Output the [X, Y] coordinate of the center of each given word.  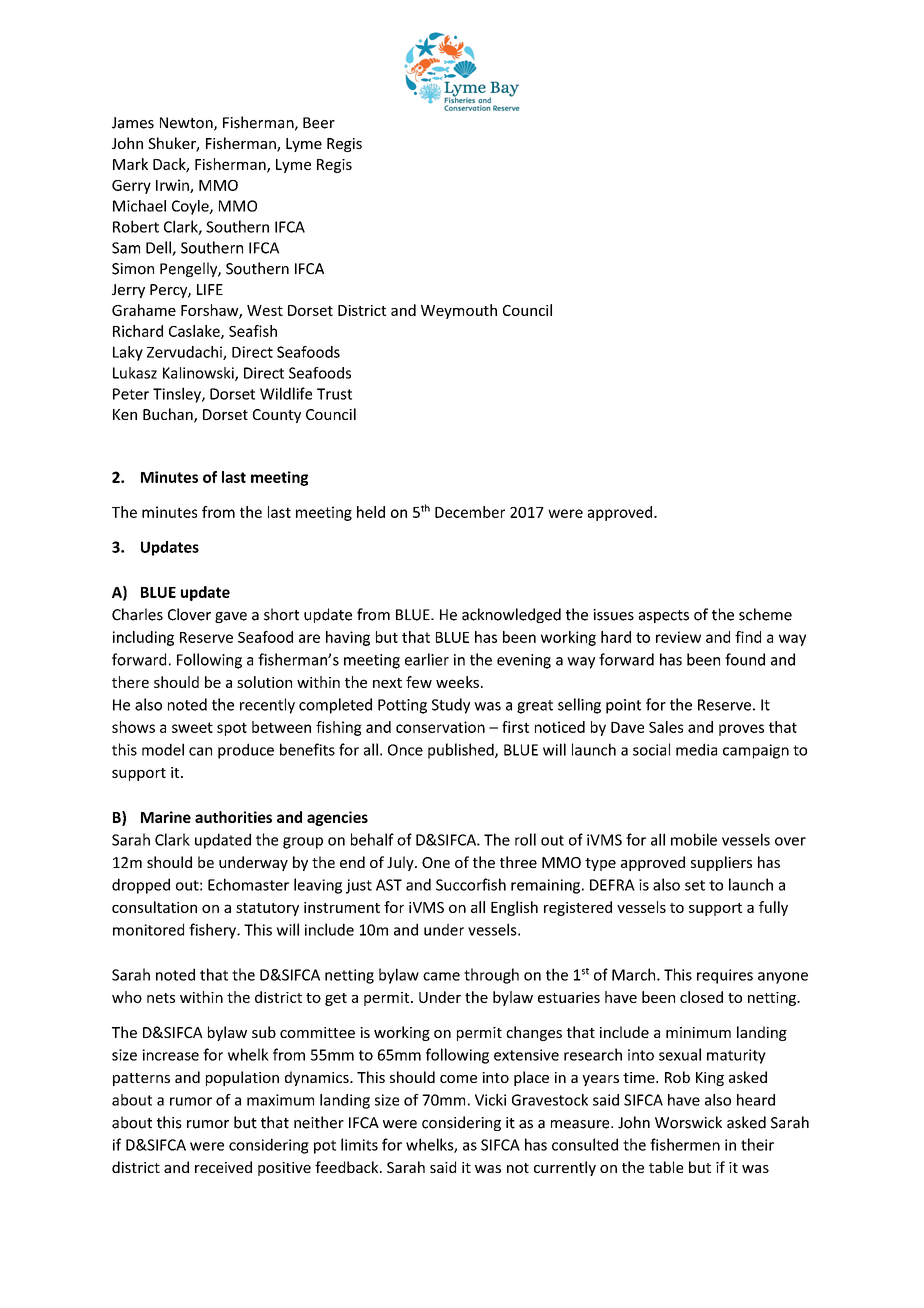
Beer [319, 123]
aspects [664, 616]
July [401, 863]
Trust [334, 394]
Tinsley [178, 395]
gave [231, 617]
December [470, 512]
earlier [427, 659]
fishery [213, 931]
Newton [187, 124]
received [223, 1167]
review [678, 637]
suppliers [721, 863]
